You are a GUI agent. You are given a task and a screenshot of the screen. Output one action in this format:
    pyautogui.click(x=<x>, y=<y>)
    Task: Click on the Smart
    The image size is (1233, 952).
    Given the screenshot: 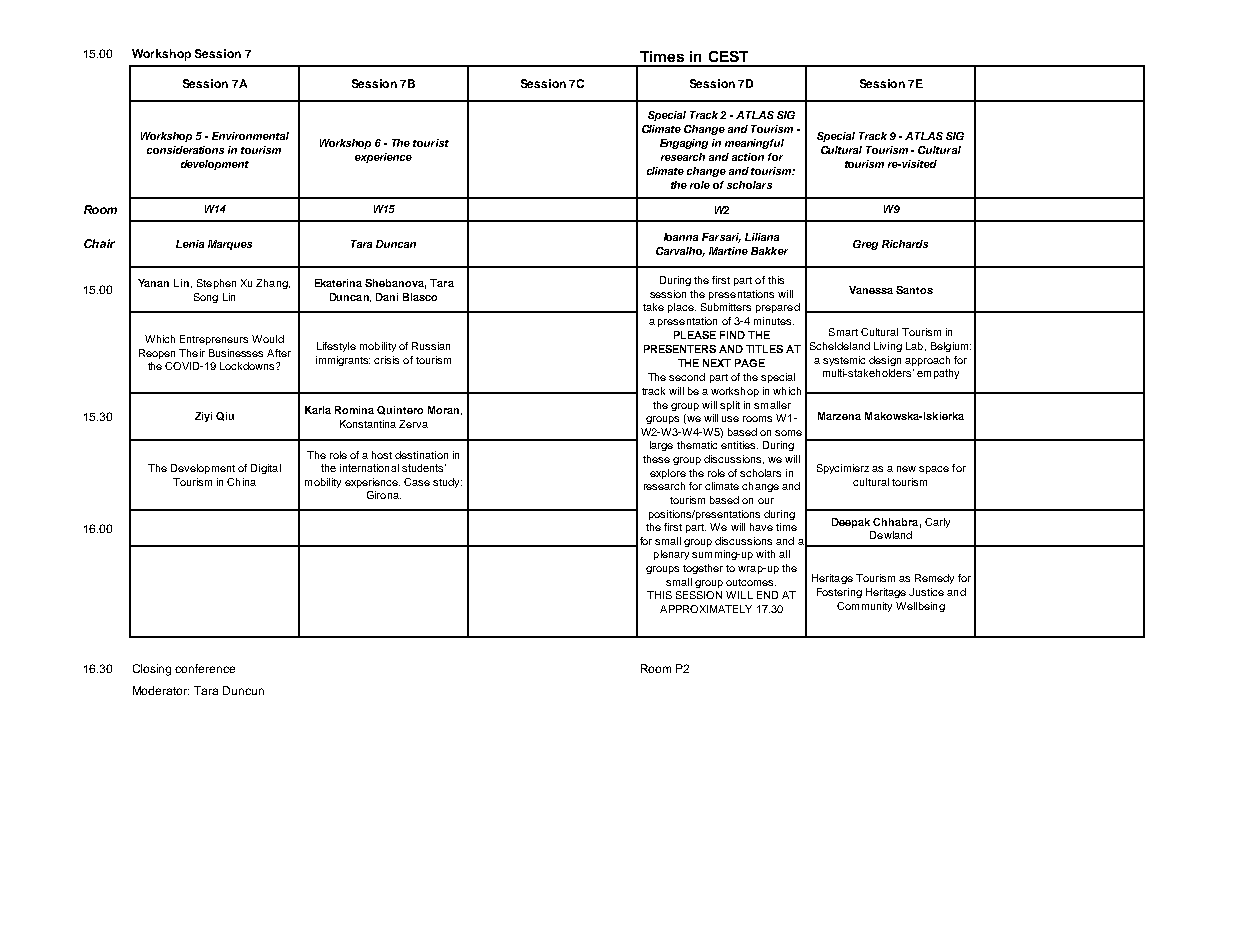 What is the action you would take?
    pyautogui.click(x=843, y=332)
